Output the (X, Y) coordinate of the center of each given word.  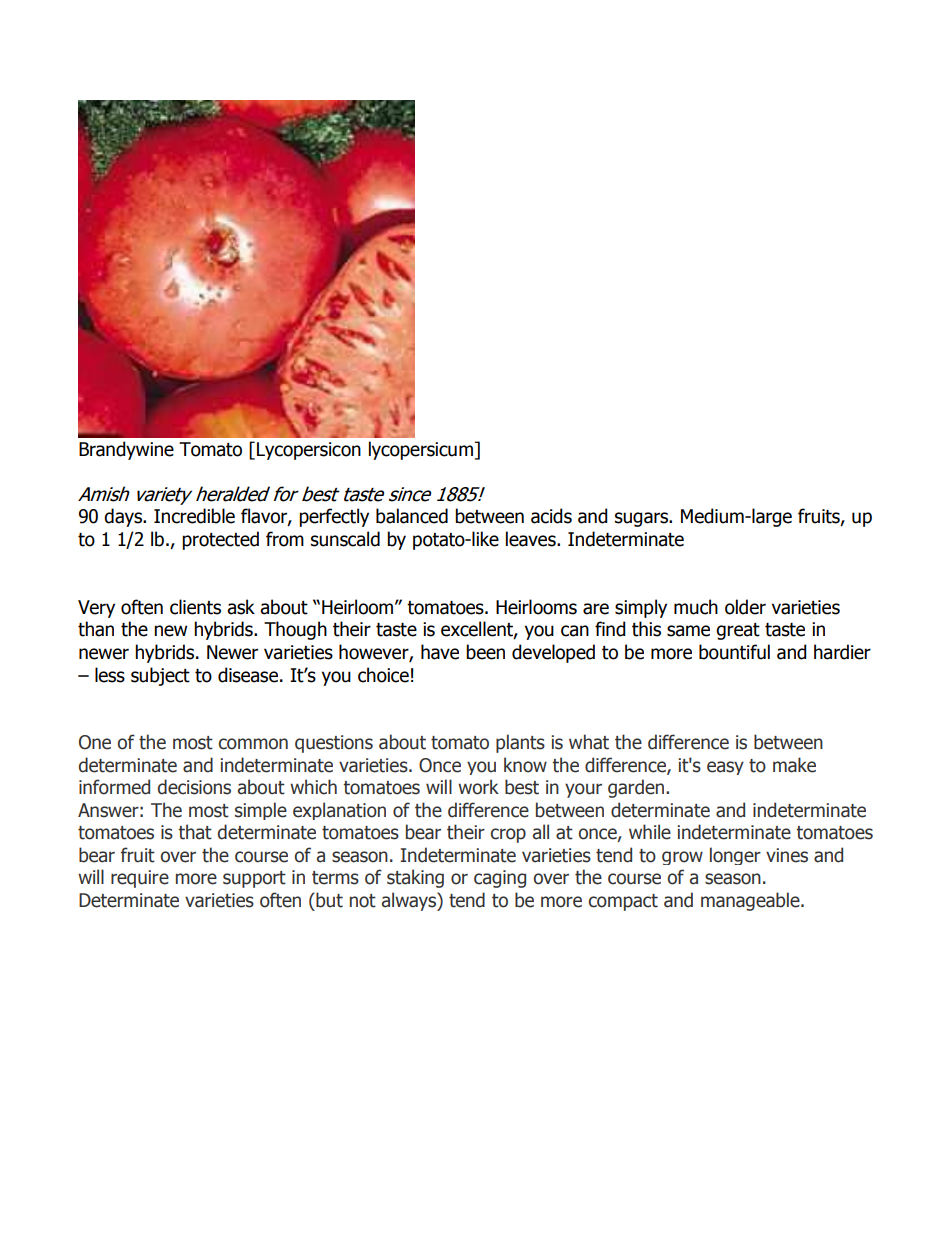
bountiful (734, 652)
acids (551, 516)
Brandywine (126, 450)
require (140, 879)
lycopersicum (421, 450)
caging (500, 879)
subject (160, 676)
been (485, 652)
